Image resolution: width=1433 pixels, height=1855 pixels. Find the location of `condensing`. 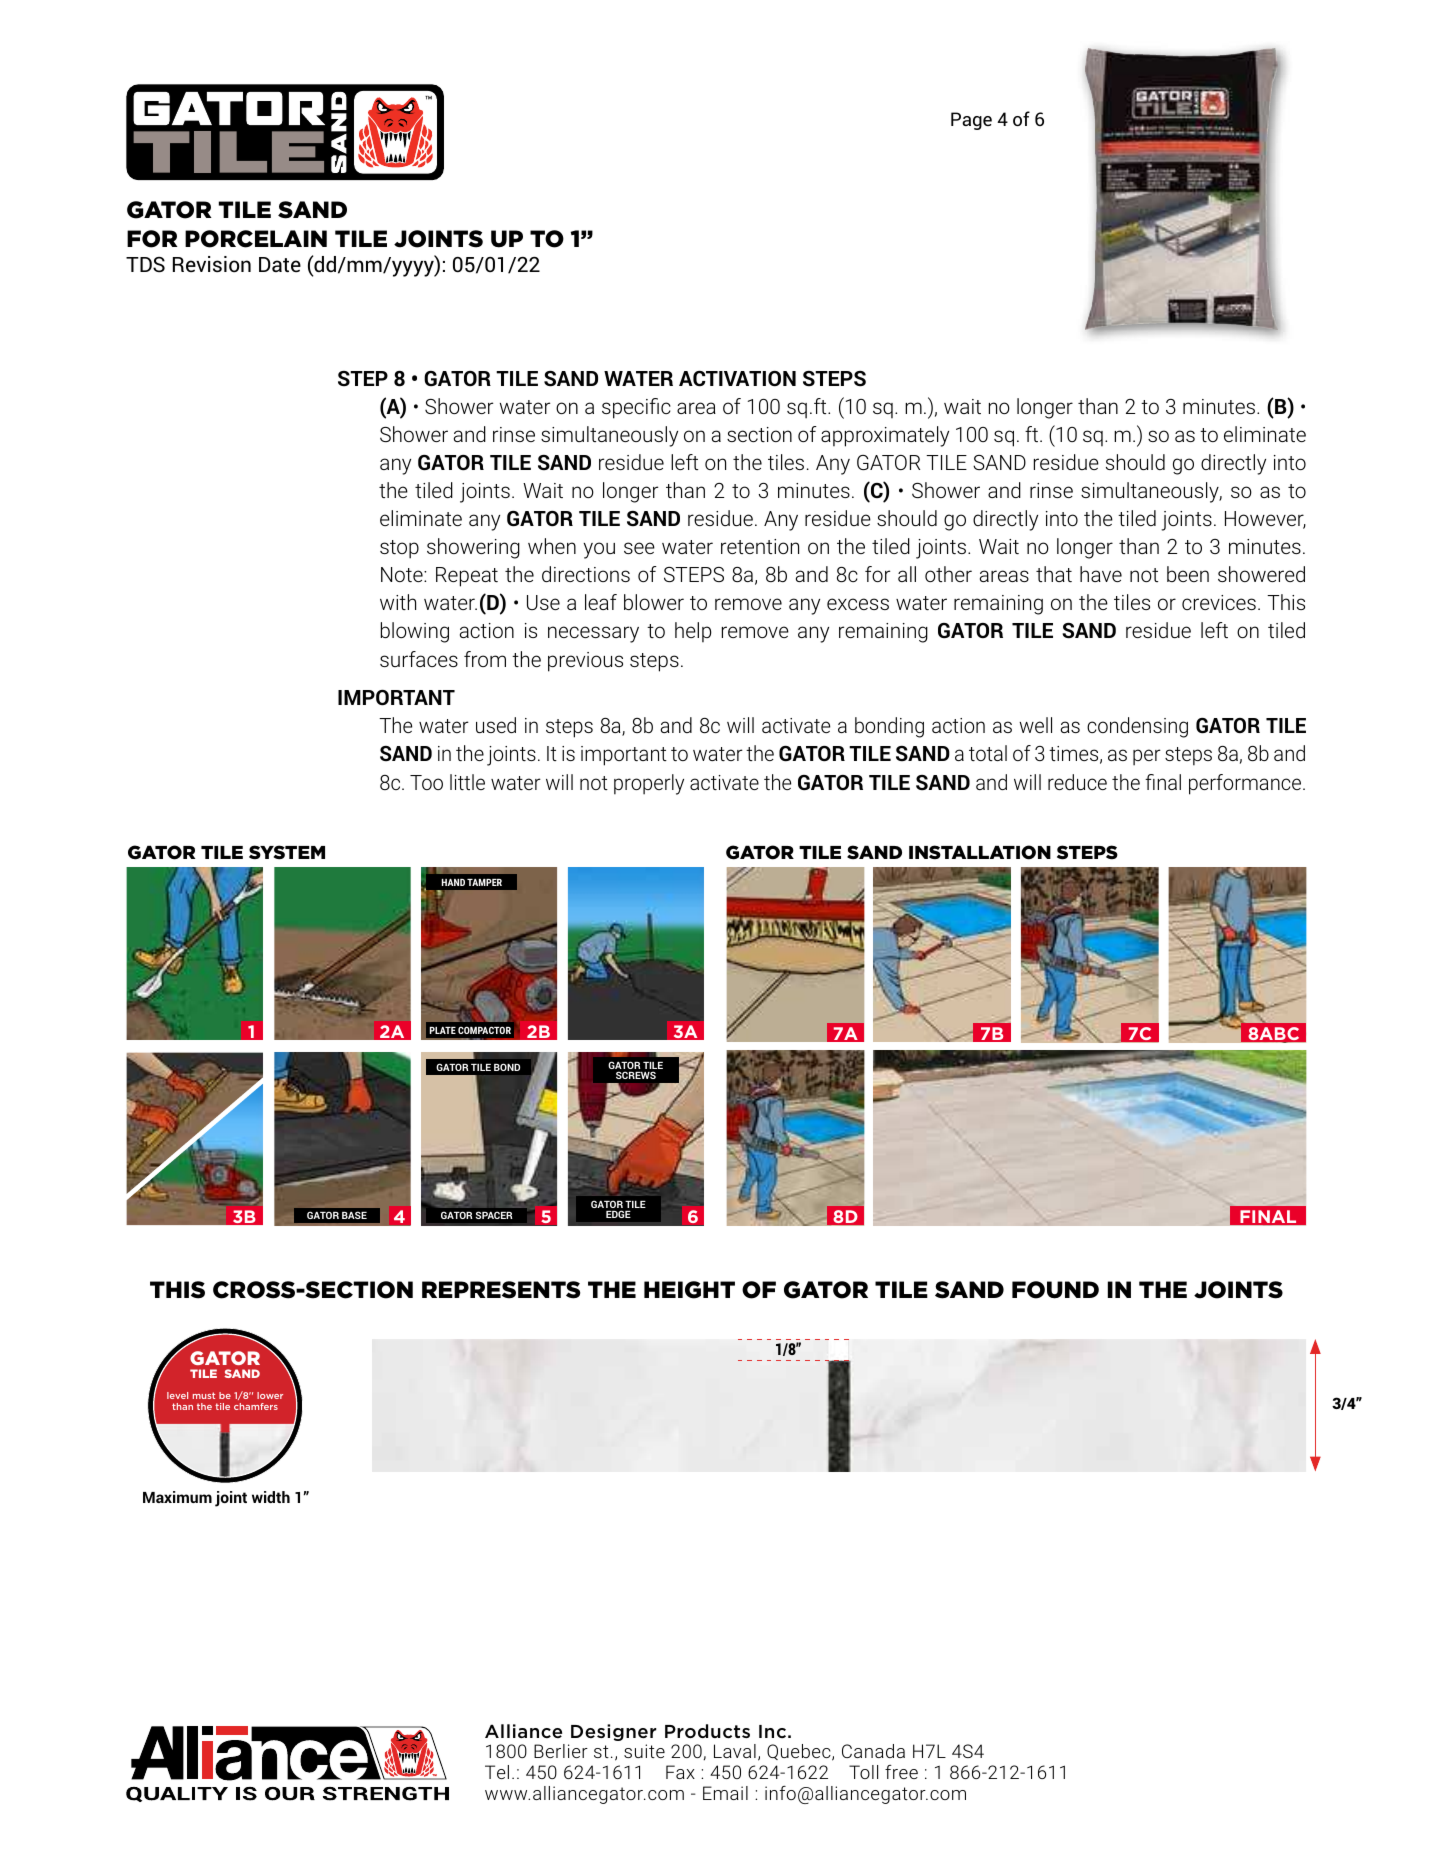

condensing is located at coordinates (1137, 727).
